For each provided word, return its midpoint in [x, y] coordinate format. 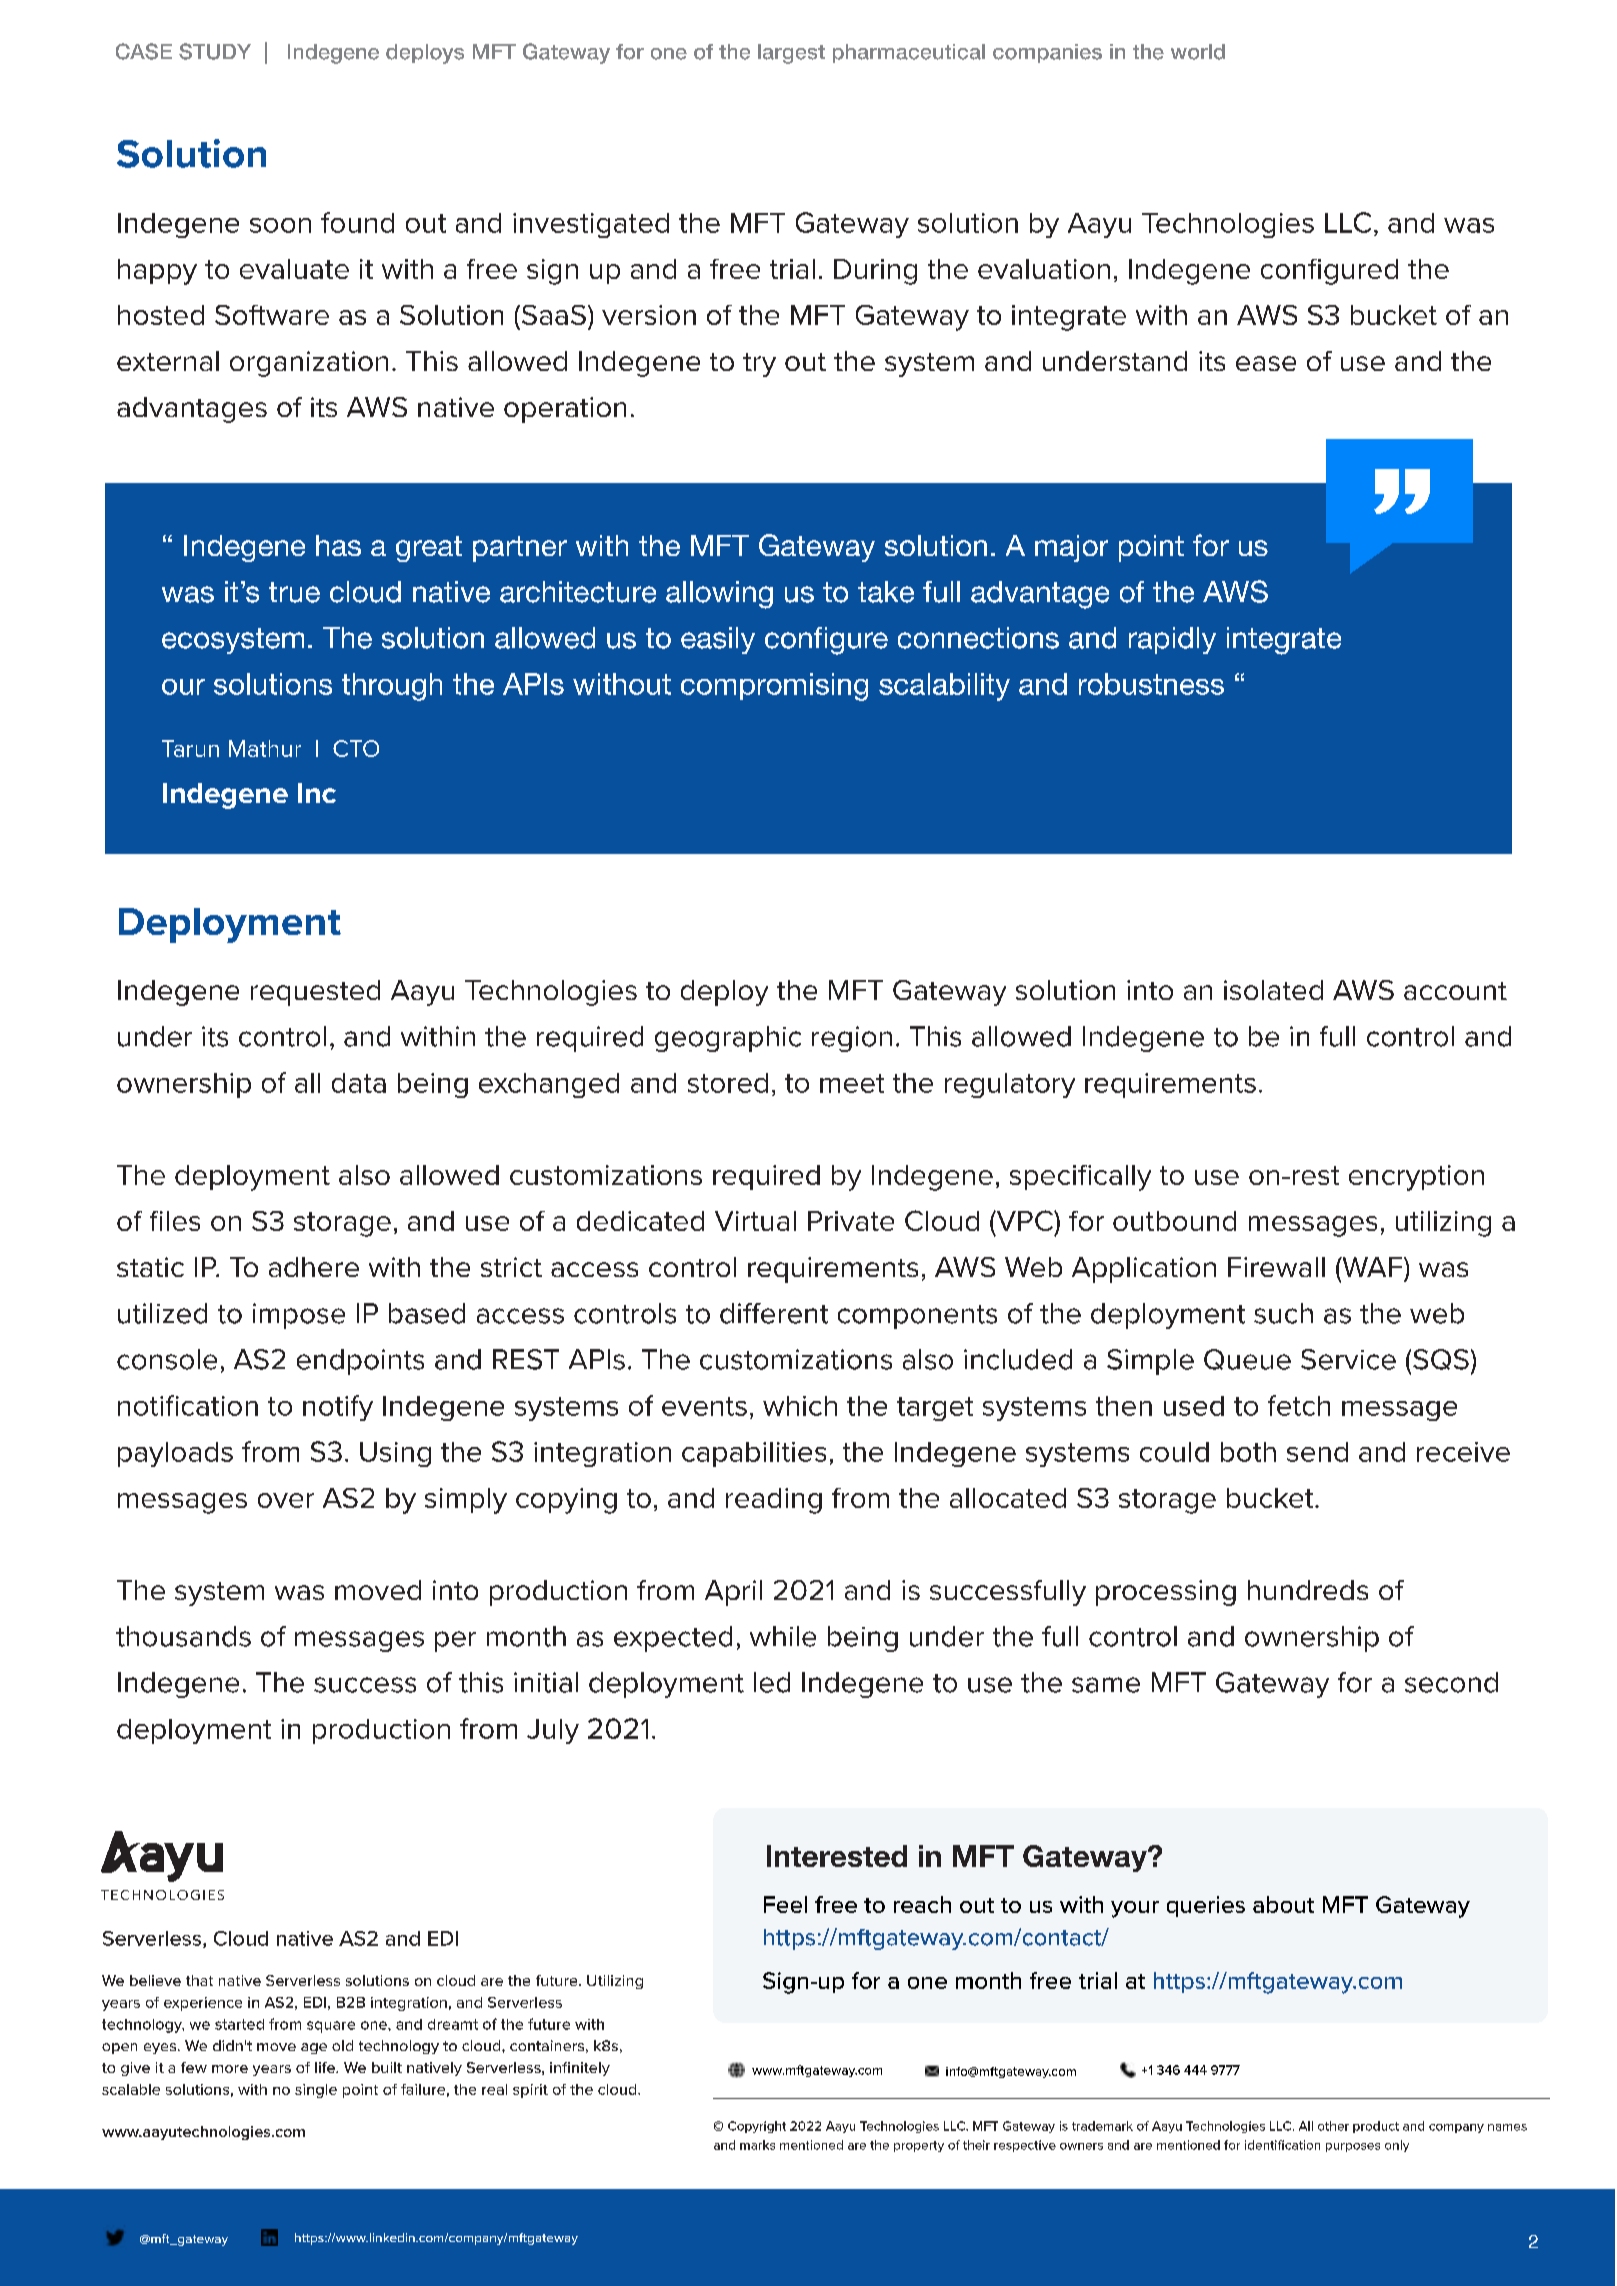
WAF [1372, 1267]
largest [791, 54]
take [886, 592]
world [1198, 52]
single [316, 2091]
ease [1266, 363]
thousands [183, 1636]
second [1451, 1682]
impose [299, 1316]
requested [315, 993]
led [772, 1682]
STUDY [215, 51]
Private [851, 1221]
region [852, 1039]
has [338, 545]
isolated [1273, 990]
